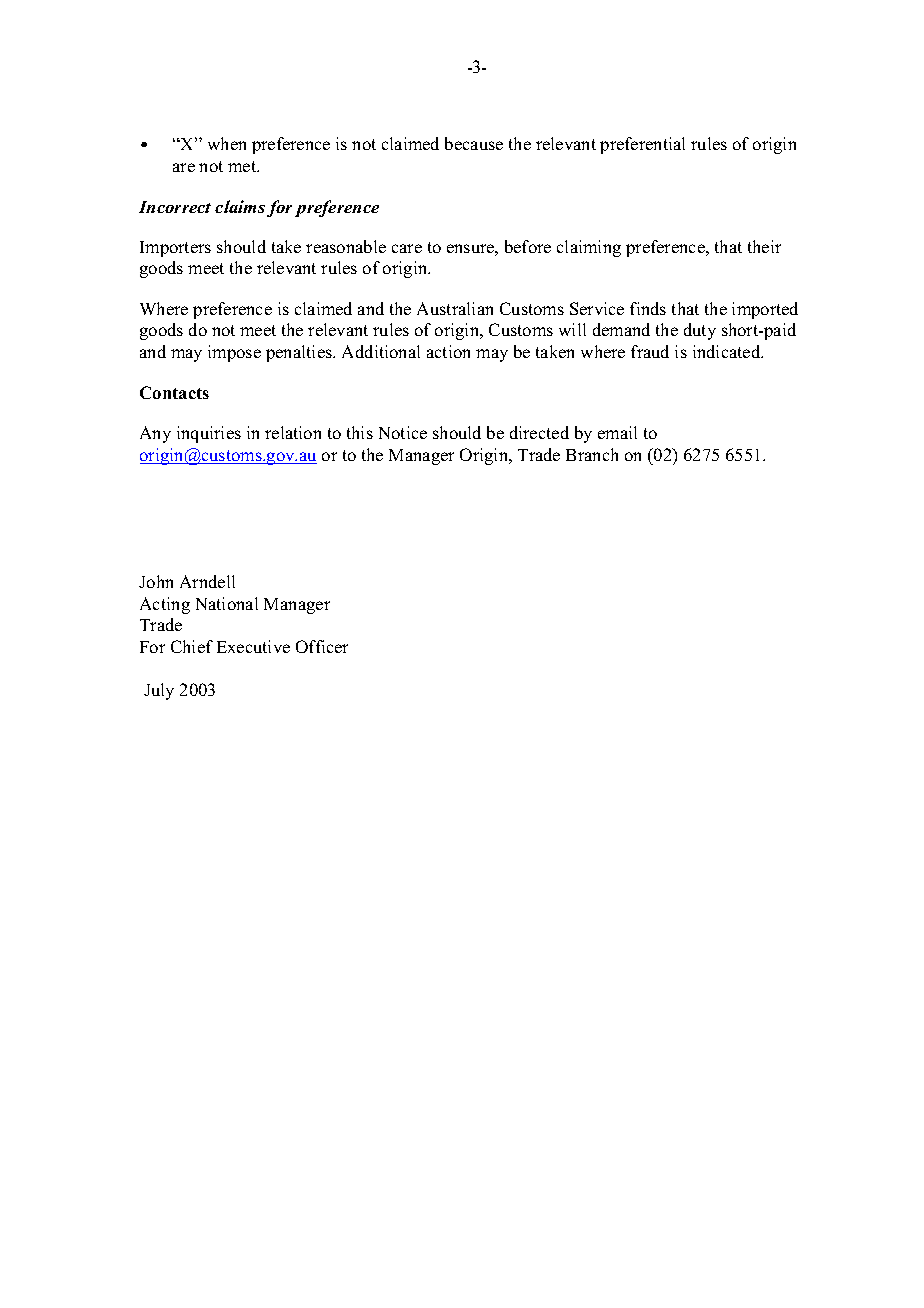  I want to click on email, so click(617, 432).
